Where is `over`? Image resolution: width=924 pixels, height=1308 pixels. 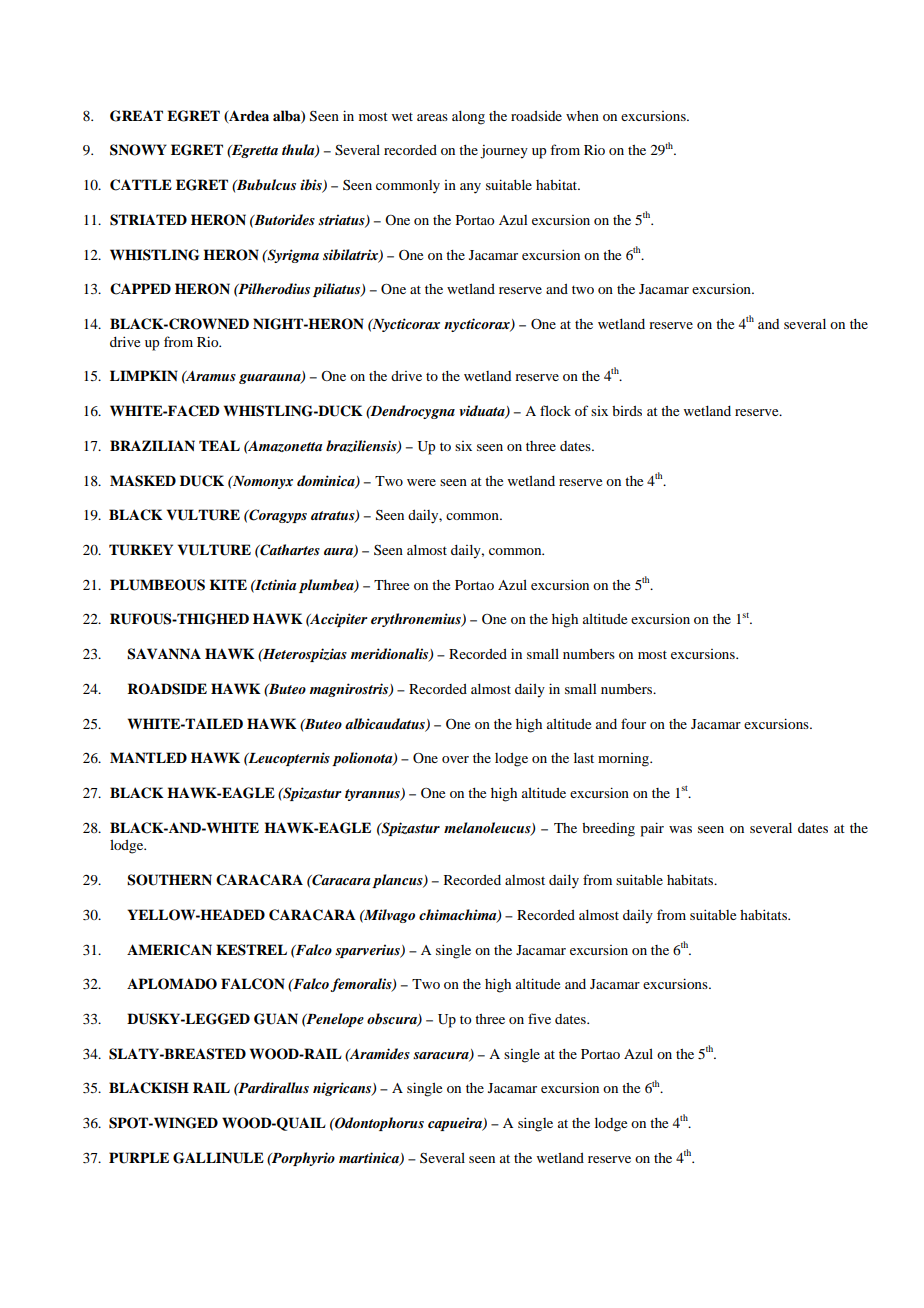 over is located at coordinates (455, 759).
